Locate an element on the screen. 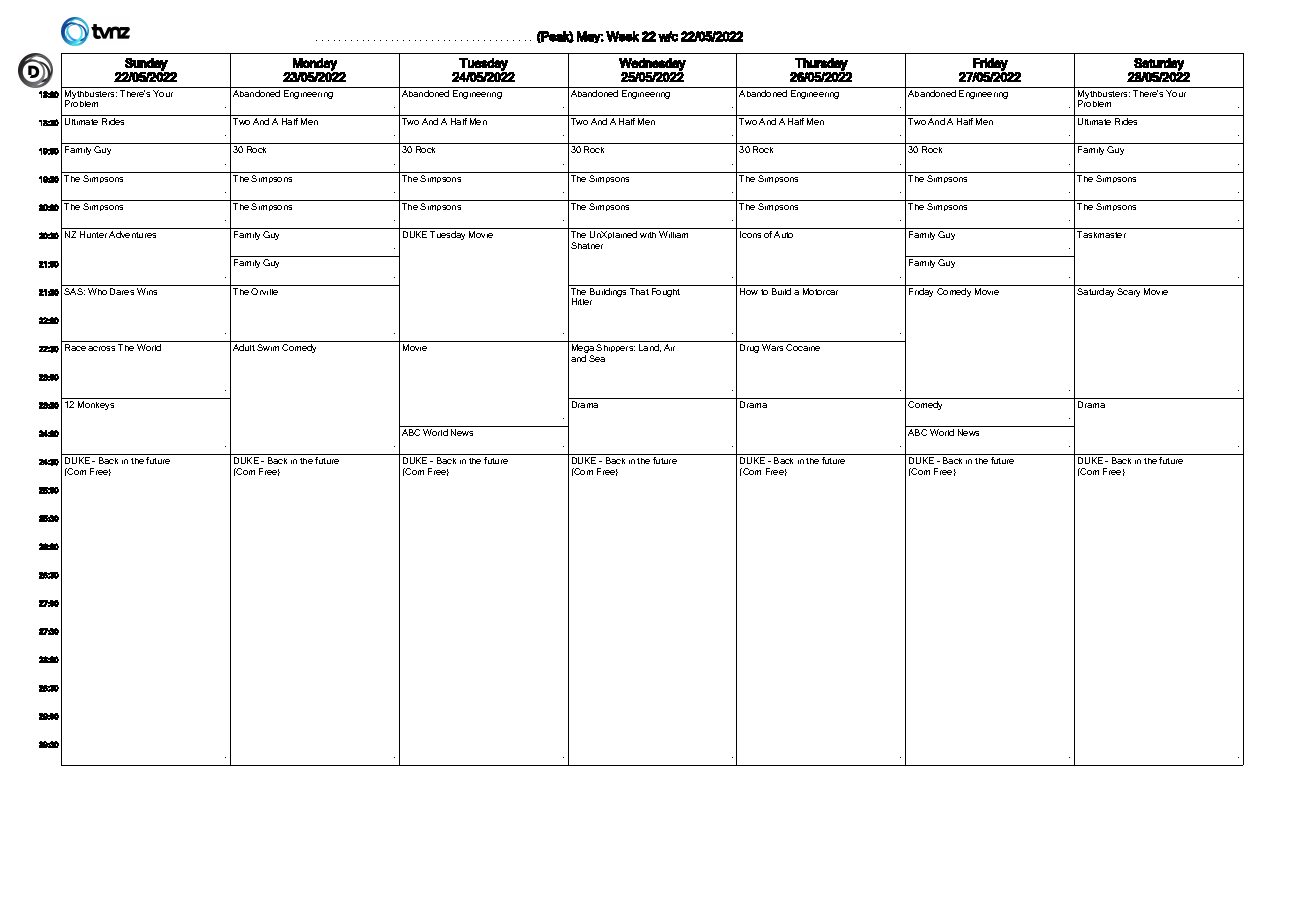 The height and width of the screenshot is (924, 1308). Adult is located at coordinates (244, 347).
